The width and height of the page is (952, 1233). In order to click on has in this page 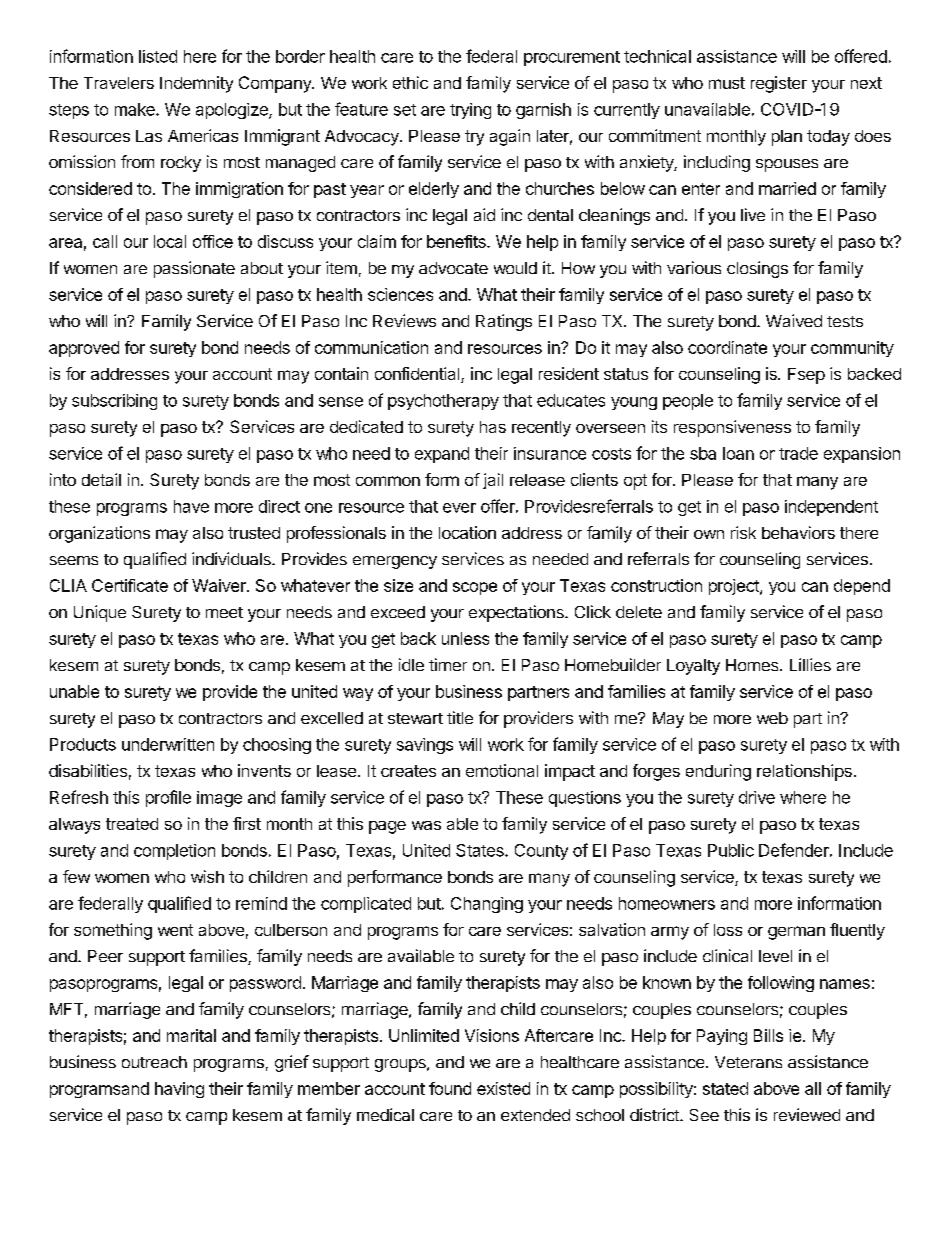, I will do `click(493, 427)`.
